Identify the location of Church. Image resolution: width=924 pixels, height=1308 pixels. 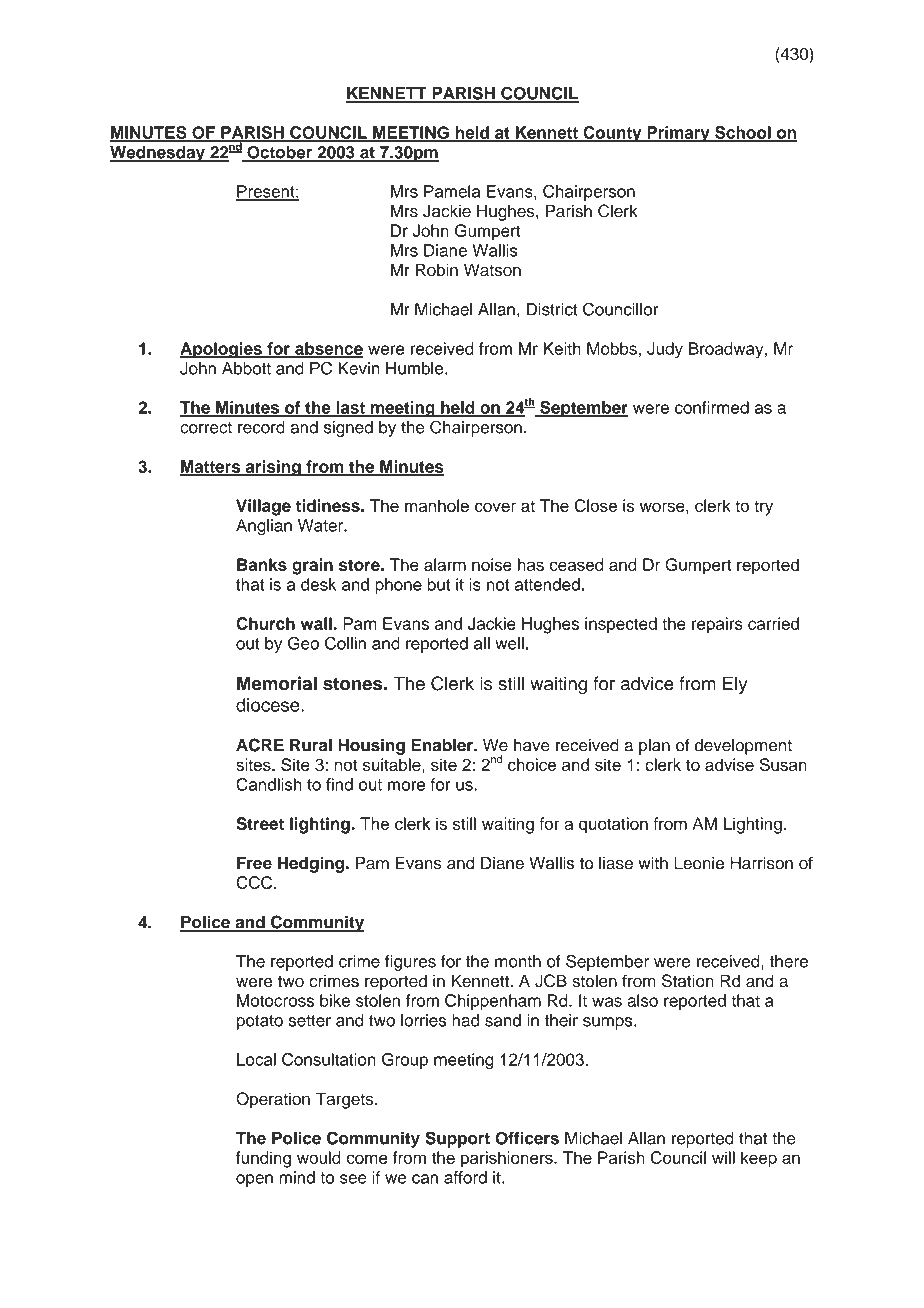
(265, 623).
